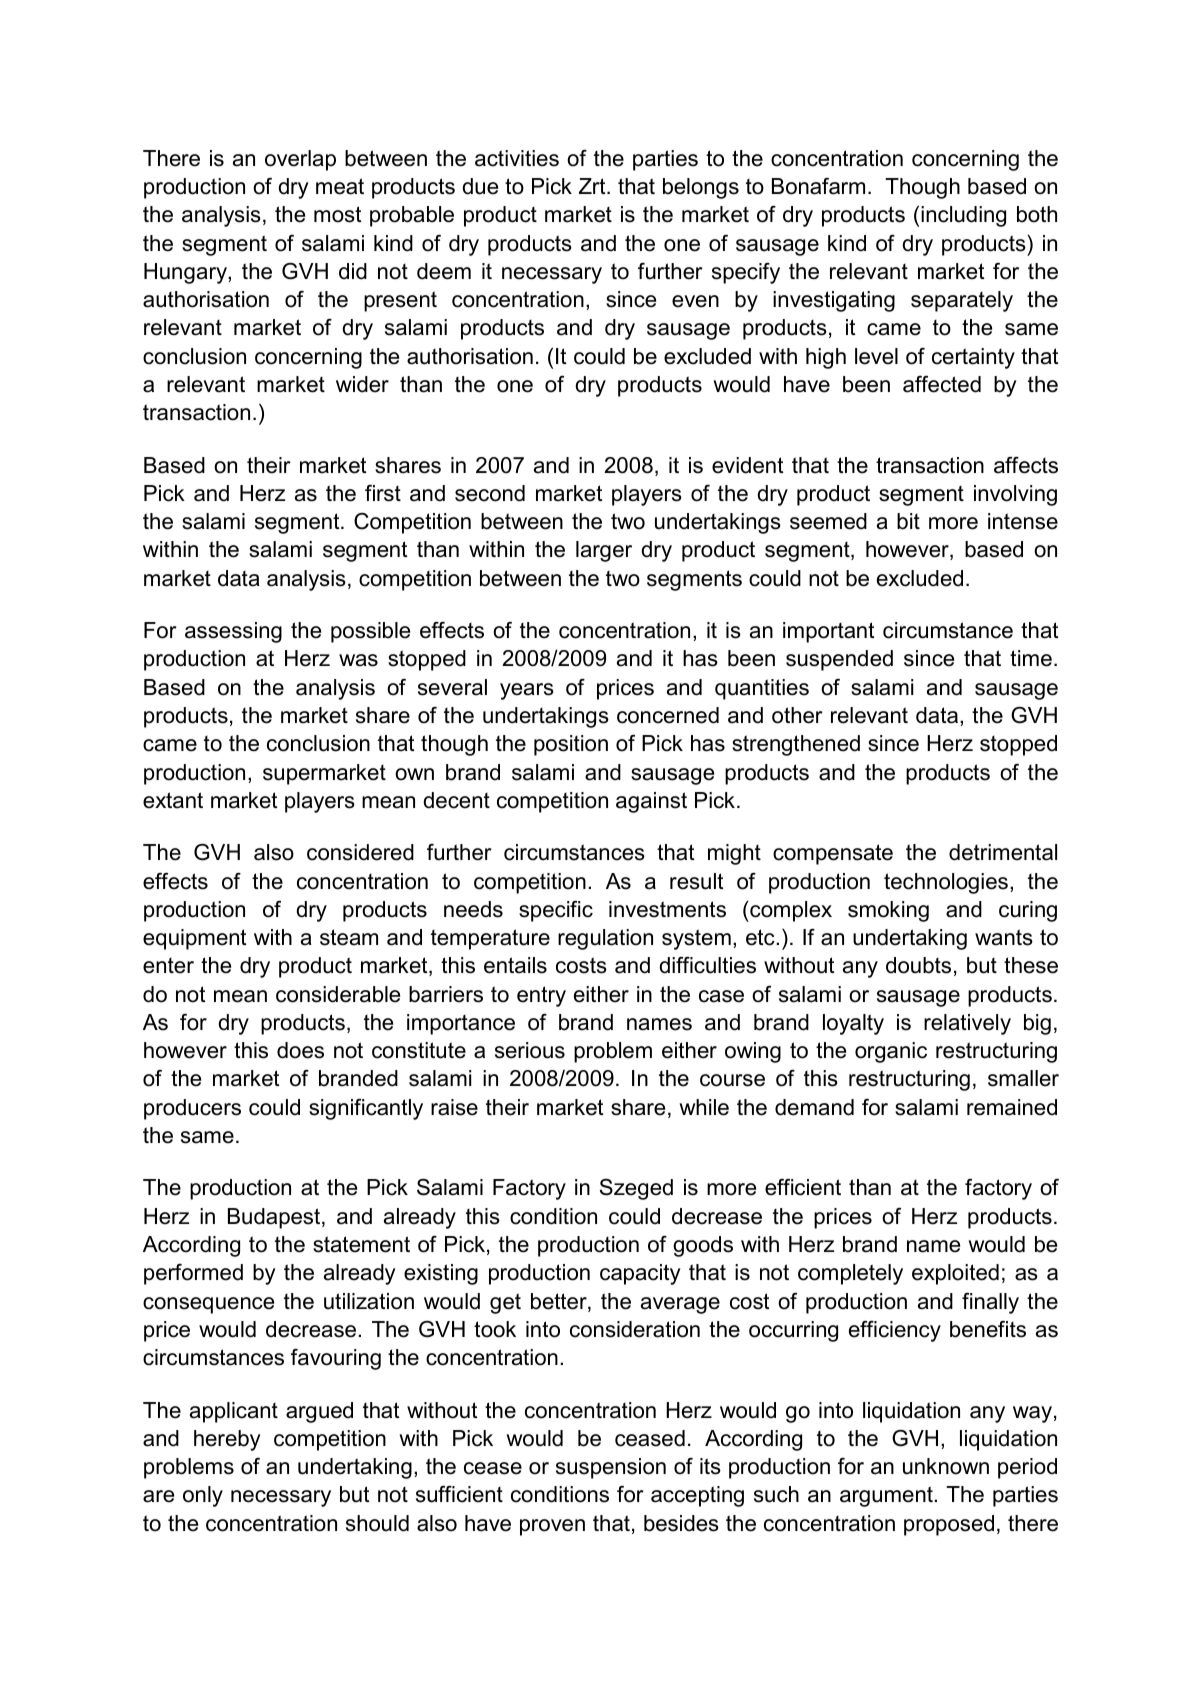 The image size is (1201, 1700). I want to click on only, so click(203, 1496).
